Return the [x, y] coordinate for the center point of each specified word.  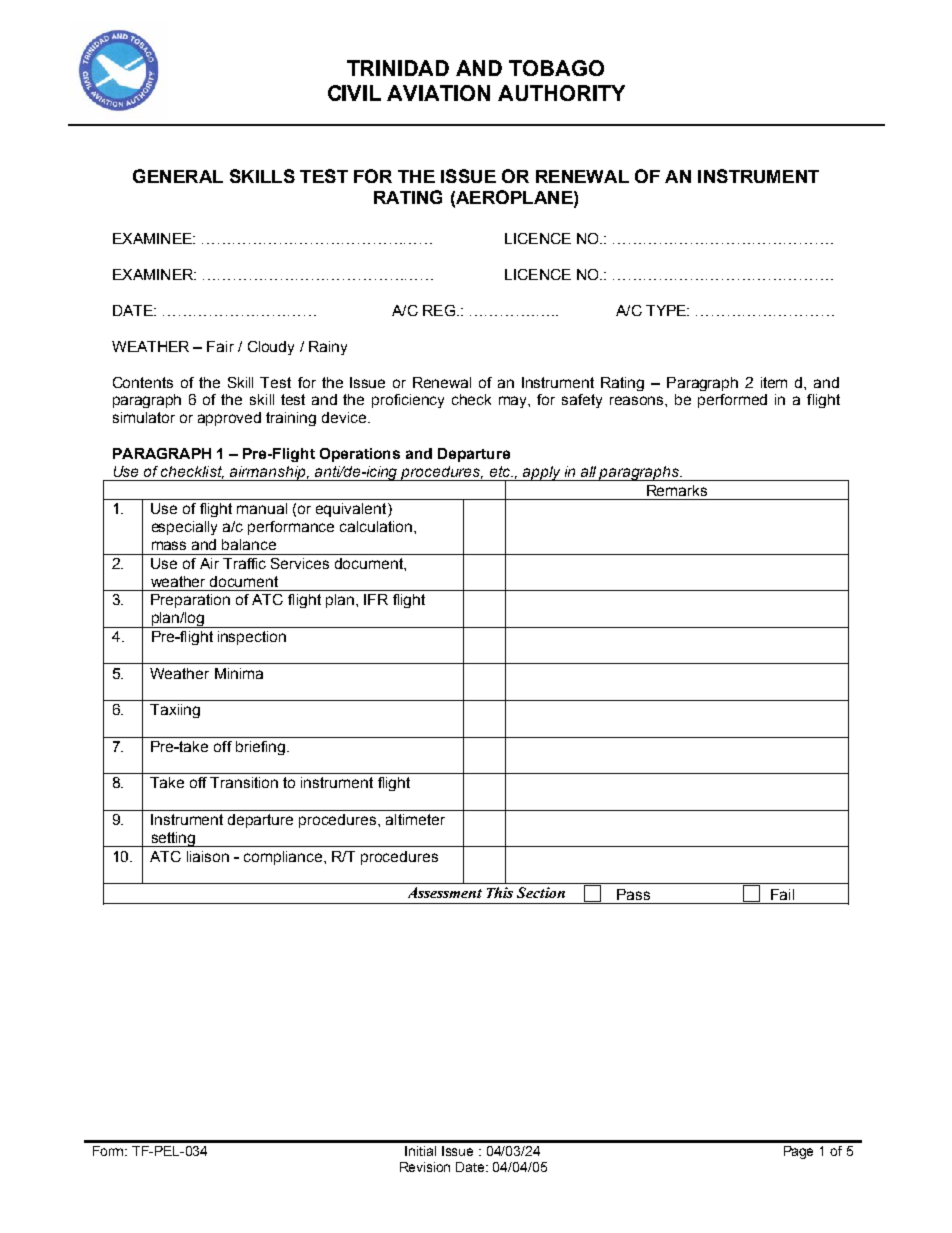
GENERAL [178, 176]
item [774, 382]
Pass [633, 894]
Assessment [445, 892]
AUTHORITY [561, 93]
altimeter [415, 819]
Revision [425, 1167]
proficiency [408, 401]
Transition [244, 782]
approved [229, 419]
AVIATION [438, 93]
